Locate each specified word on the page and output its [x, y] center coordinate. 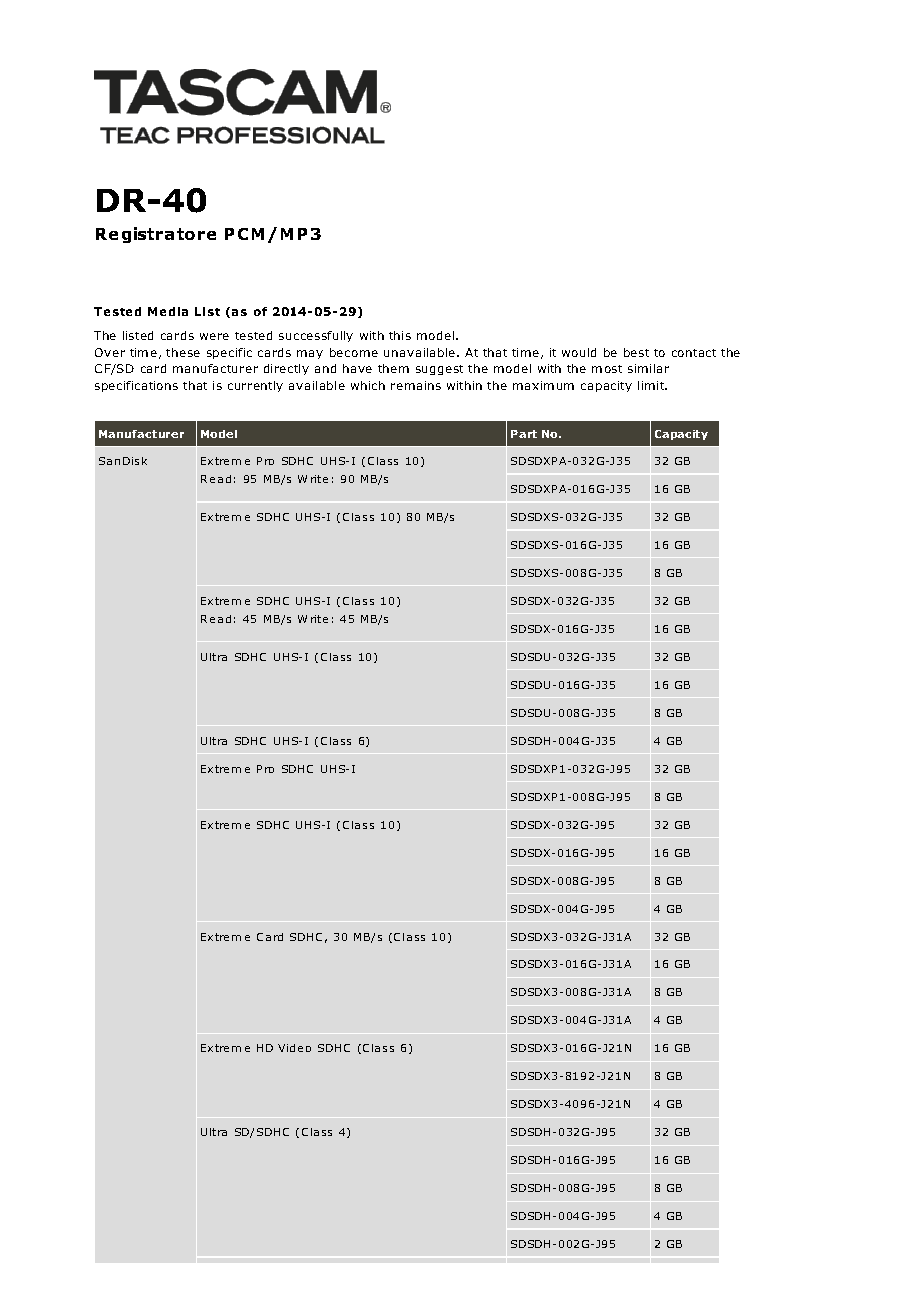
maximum [543, 385]
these [183, 352]
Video [294, 1048]
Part [524, 434]
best [636, 352]
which [368, 385]
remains [416, 385]
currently [255, 386]
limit [652, 385]
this [400, 335]
